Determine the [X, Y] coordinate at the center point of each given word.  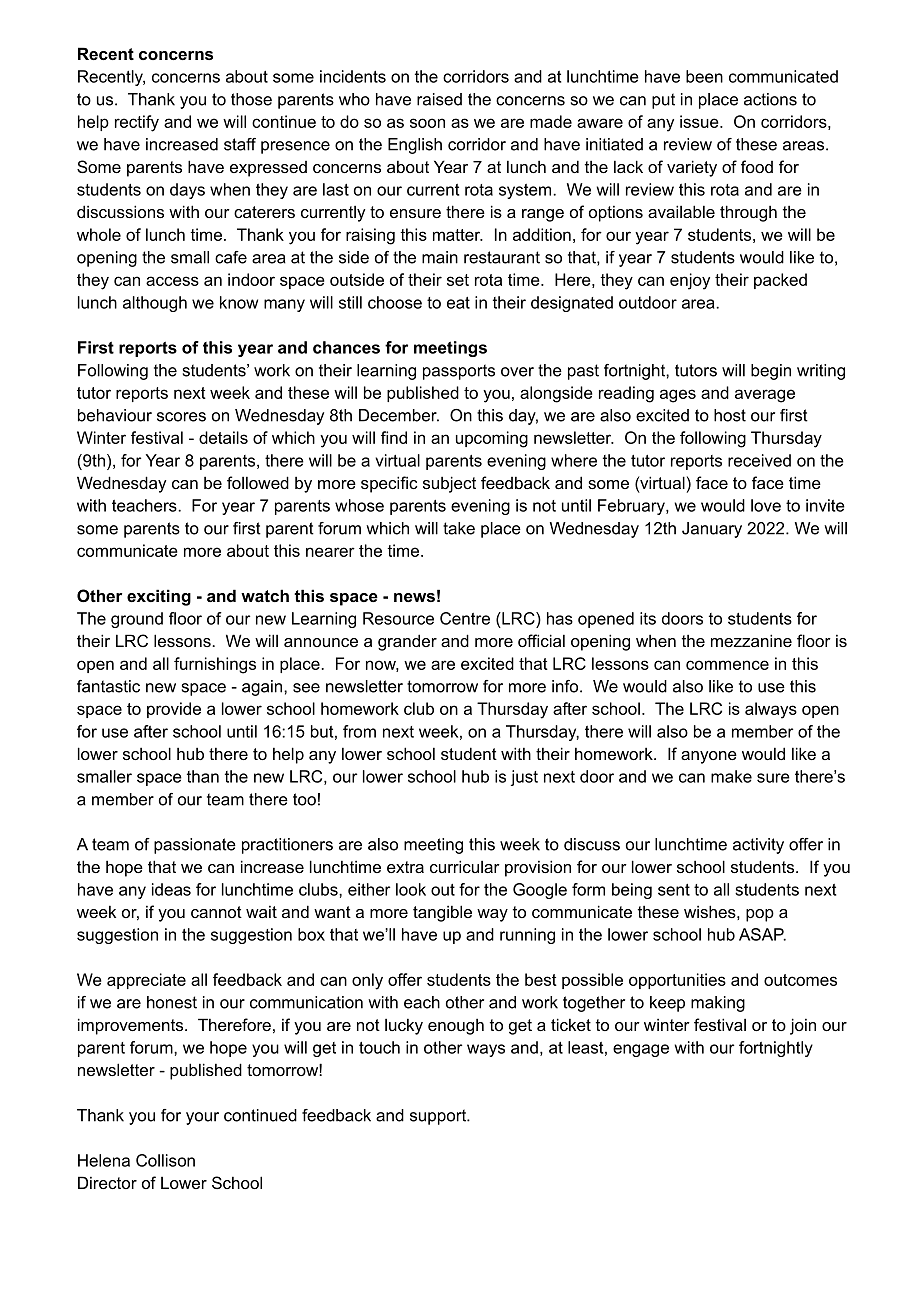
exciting [159, 597]
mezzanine [751, 640]
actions [770, 99]
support [439, 1117]
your [202, 1118]
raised [439, 99]
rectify [137, 123]
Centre [465, 618]
